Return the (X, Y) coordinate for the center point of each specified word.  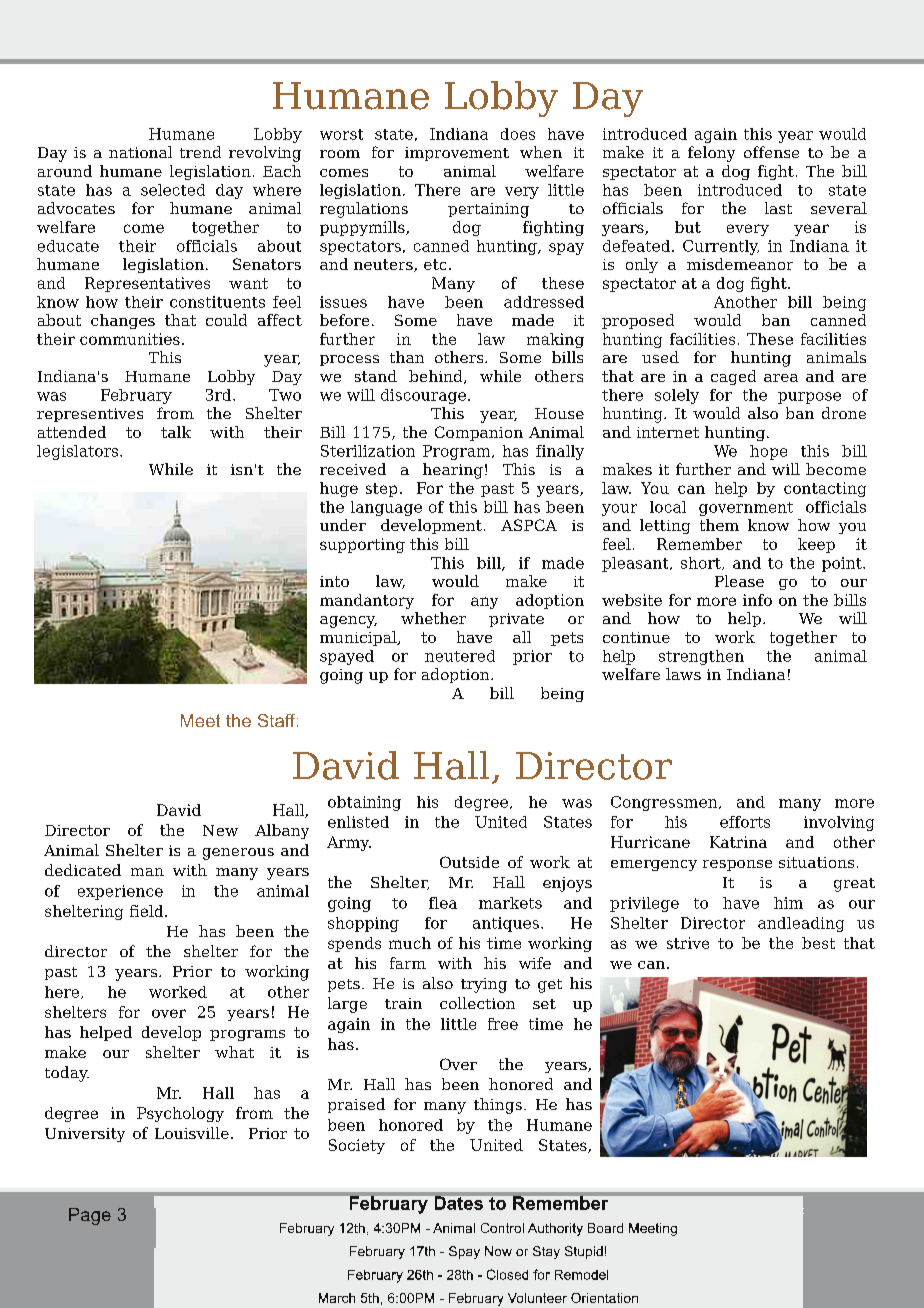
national (140, 152)
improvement (457, 154)
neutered (460, 656)
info (757, 600)
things (498, 1106)
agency (348, 622)
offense (771, 152)
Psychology (180, 1114)
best (818, 943)
